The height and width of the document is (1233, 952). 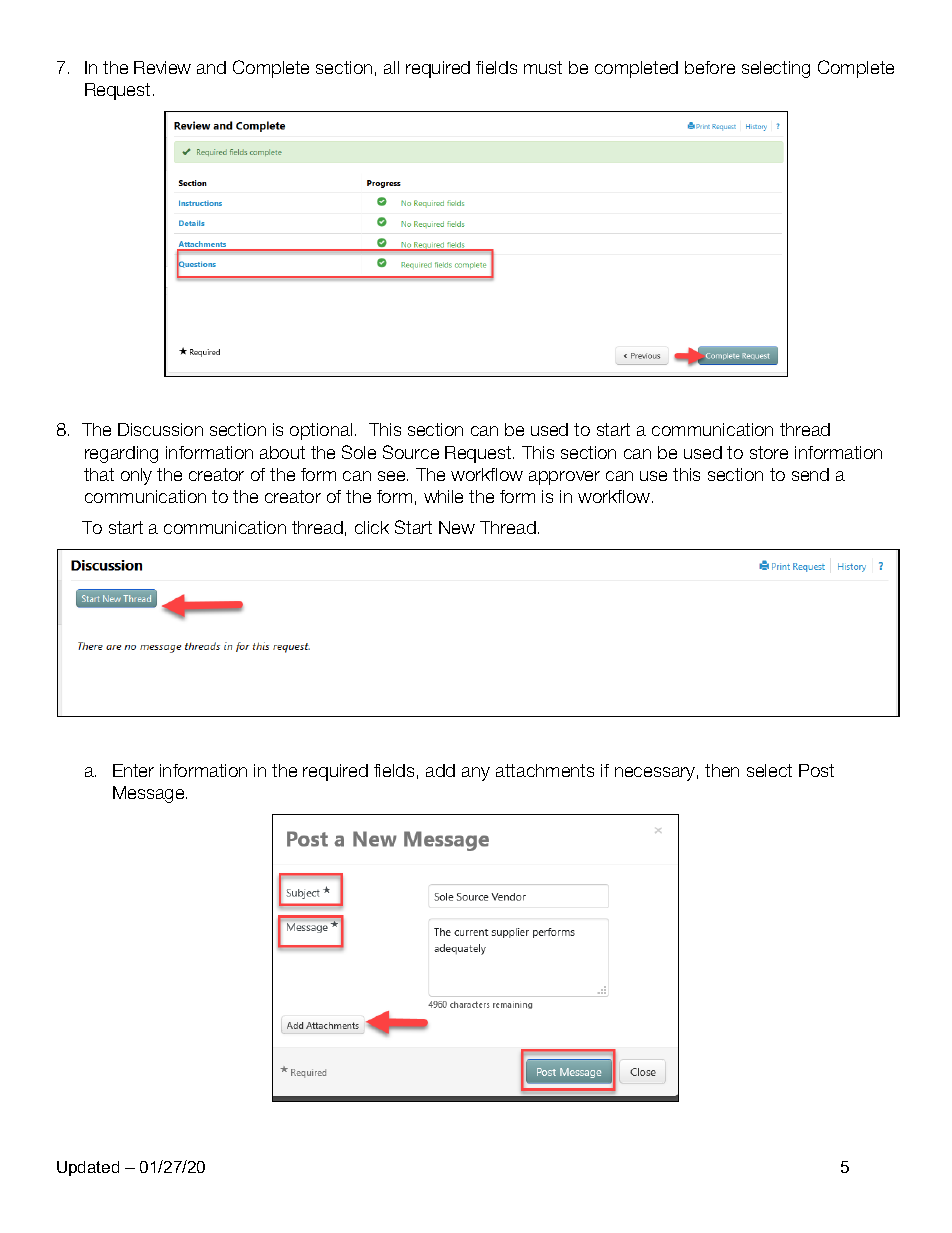 What do you see at coordinates (710, 67) in the document?
I see `before` at bounding box center [710, 67].
